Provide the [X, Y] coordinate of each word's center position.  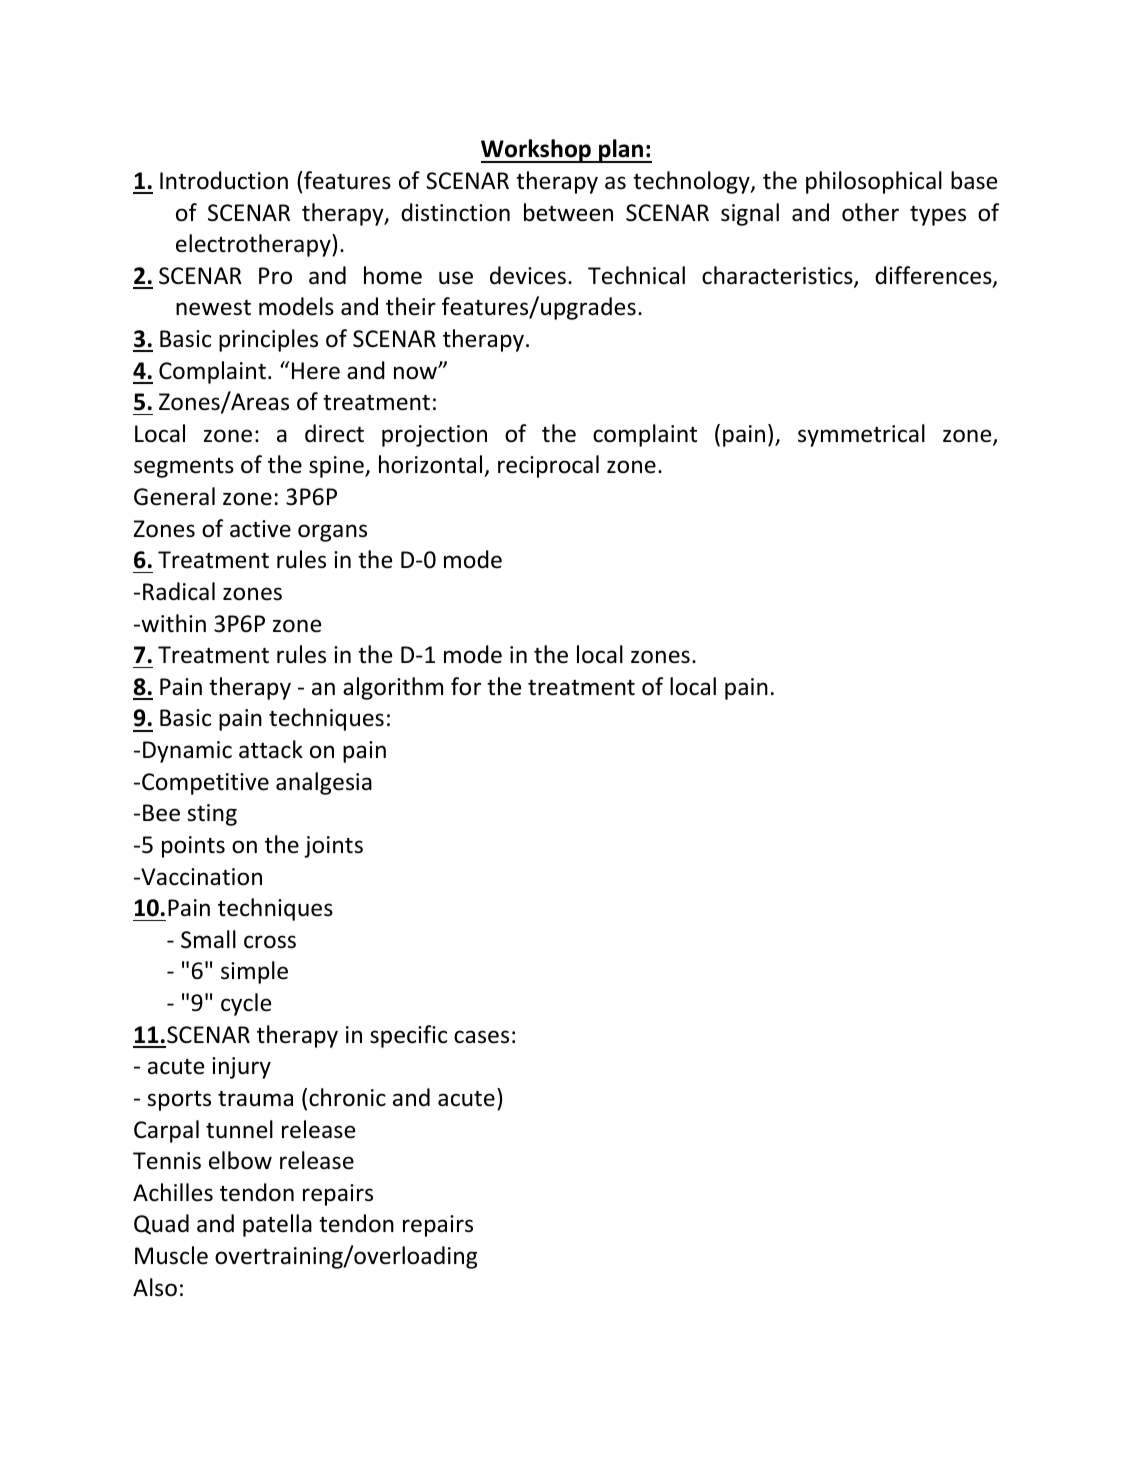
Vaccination [200, 877]
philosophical [874, 182]
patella [277, 1225]
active [260, 529]
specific [408, 1036]
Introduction [224, 180]
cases [481, 1037]
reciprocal [548, 466]
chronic [347, 1097]
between [568, 212]
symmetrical [861, 435]
